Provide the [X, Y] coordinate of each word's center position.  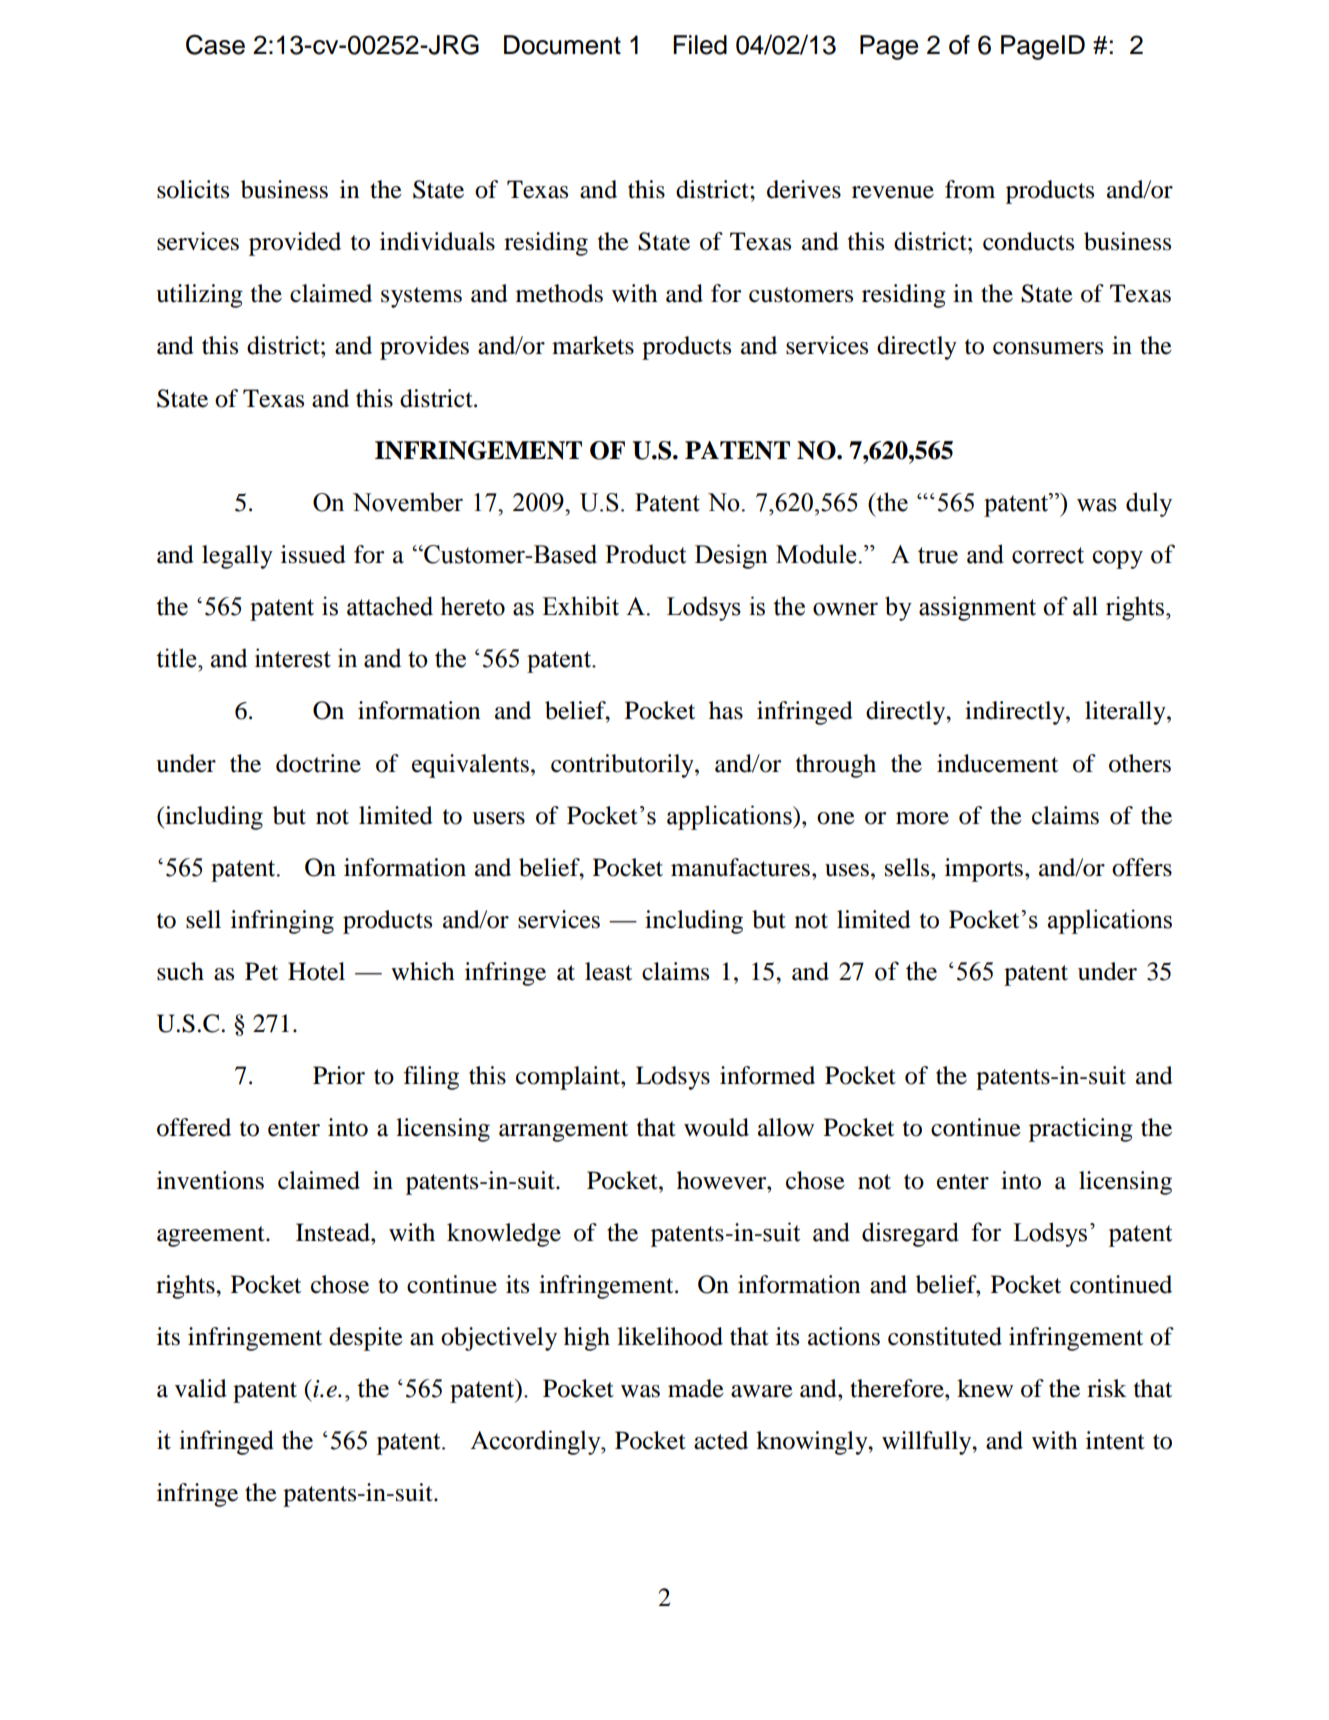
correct [1048, 555]
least [608, 971]
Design [731, 556]
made [696, 1388]
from [970, 189]
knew [985, 1388]
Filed [700, 45]
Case [215, 45]
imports [985, 870]
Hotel [316, 971]
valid [201, 1388]
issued [313, 554]
